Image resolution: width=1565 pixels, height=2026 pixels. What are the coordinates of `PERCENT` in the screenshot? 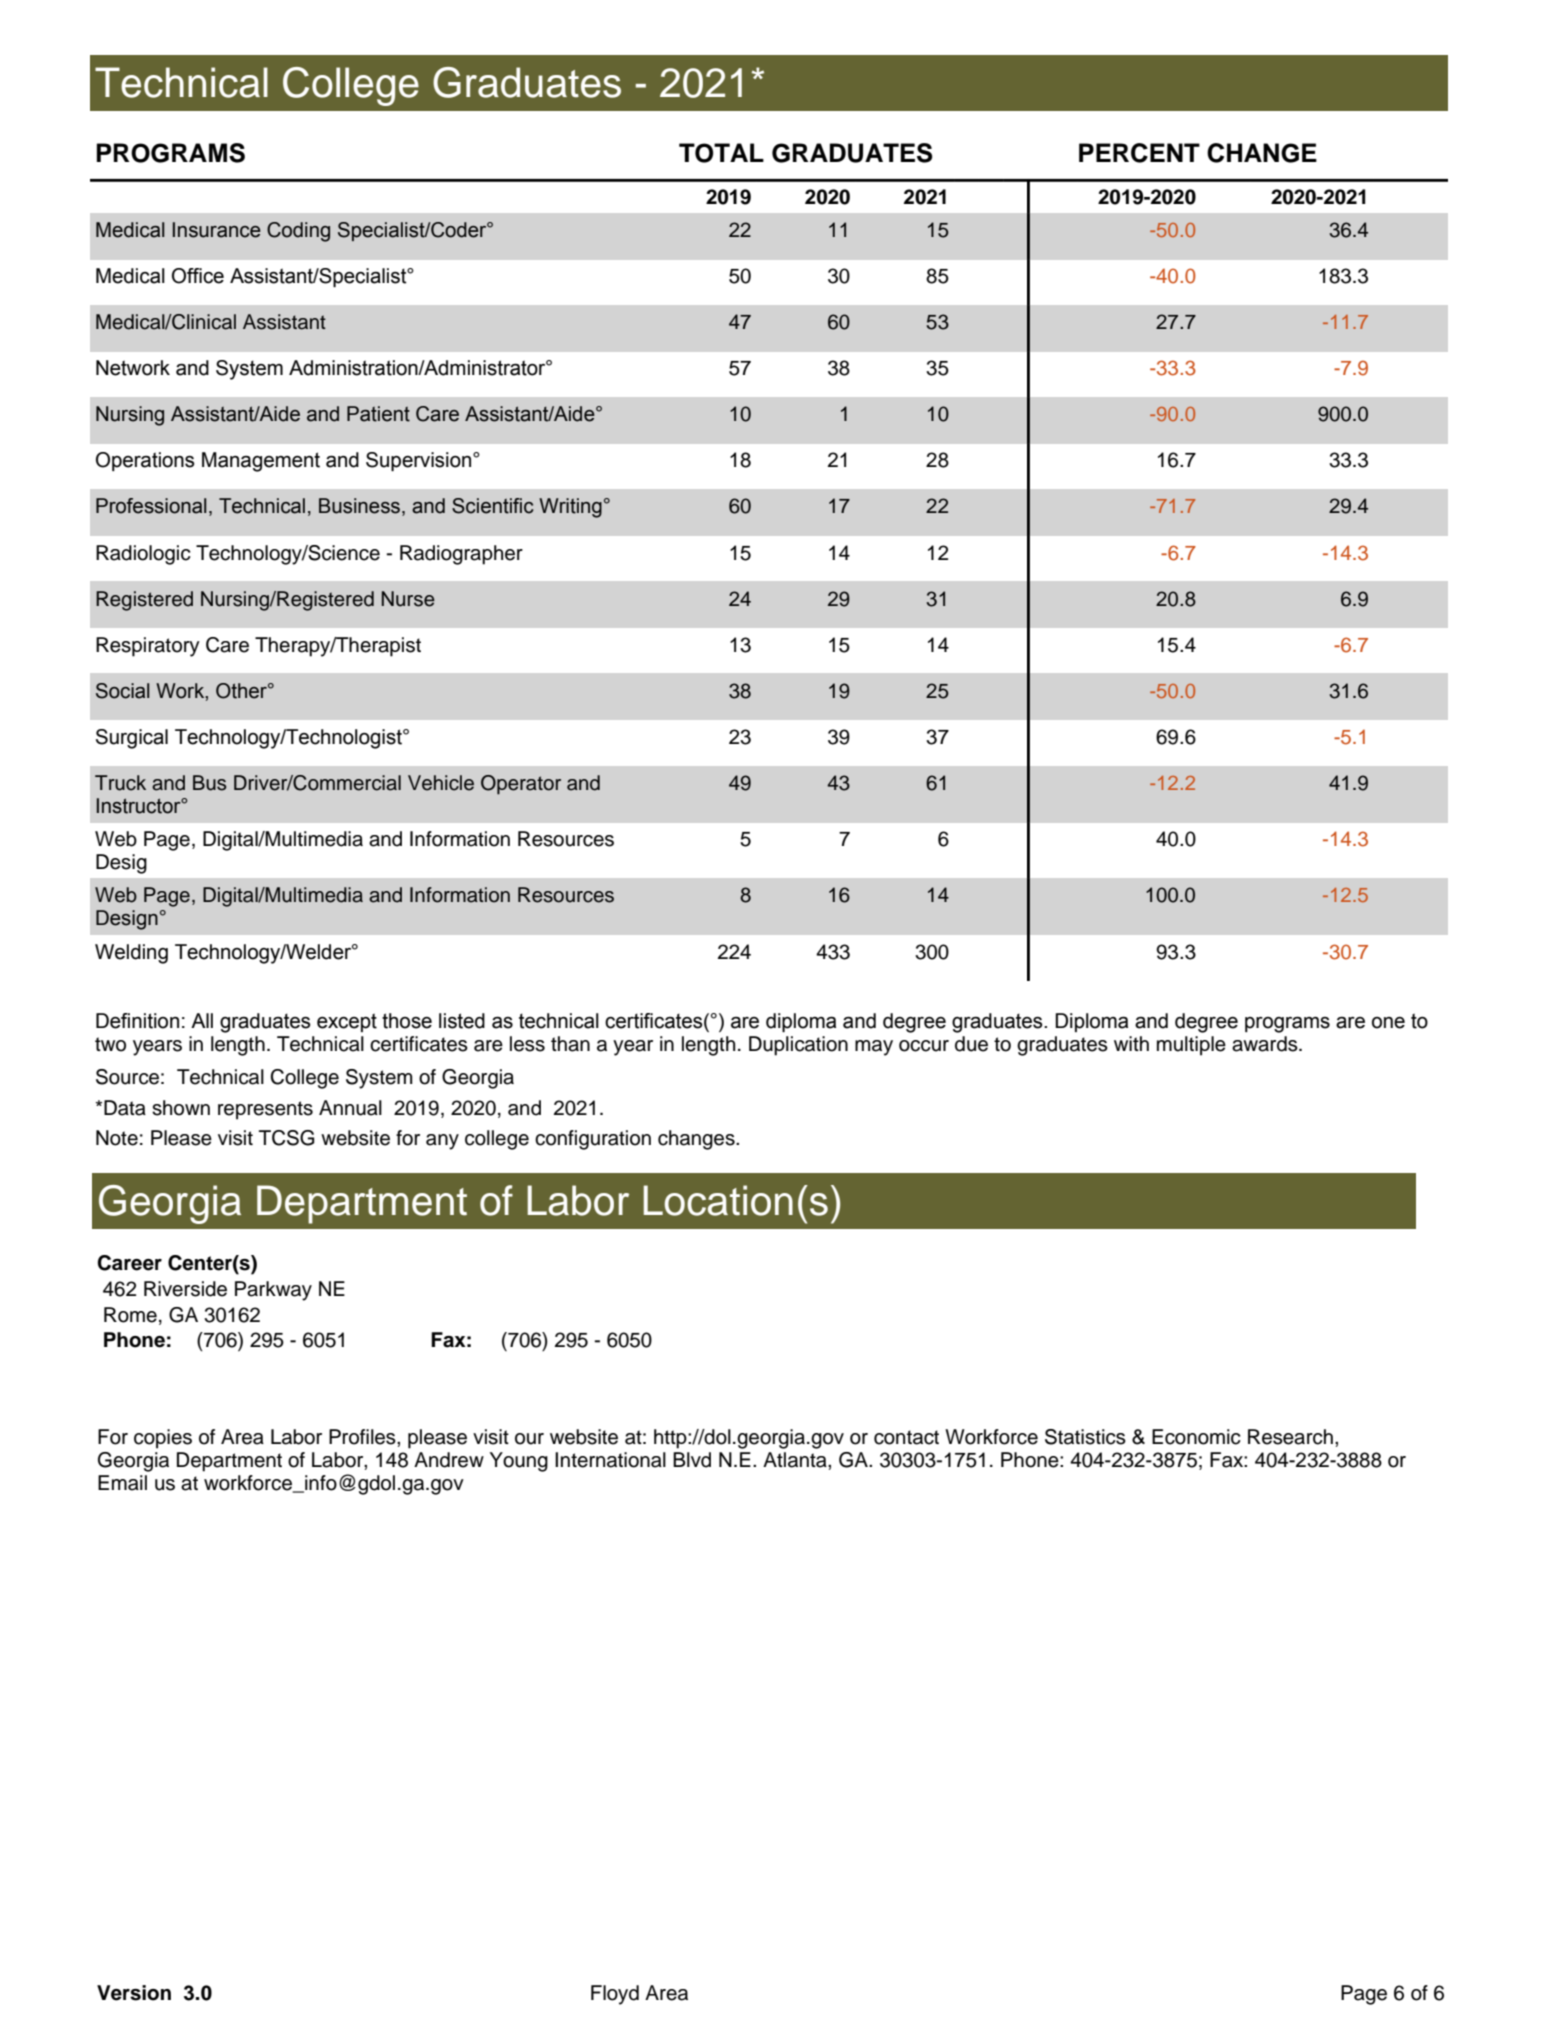 It's located at (1139, 153).
